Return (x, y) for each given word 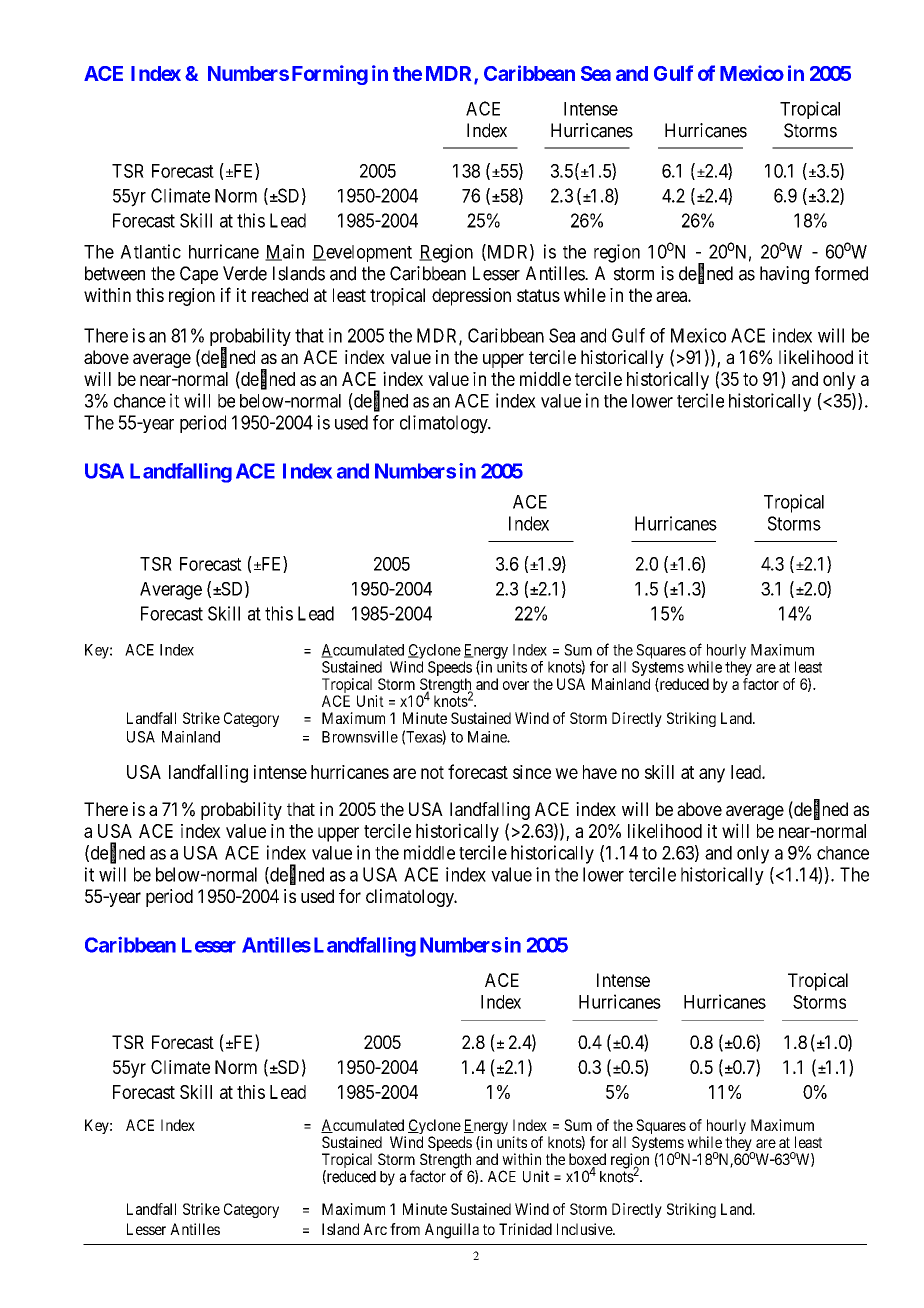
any (712, 775)
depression (471, 297)
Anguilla (452, 1231)
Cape (199, 275)
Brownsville (360, 737)
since (532, 772)
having (784, 275)
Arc (375, 1229)
